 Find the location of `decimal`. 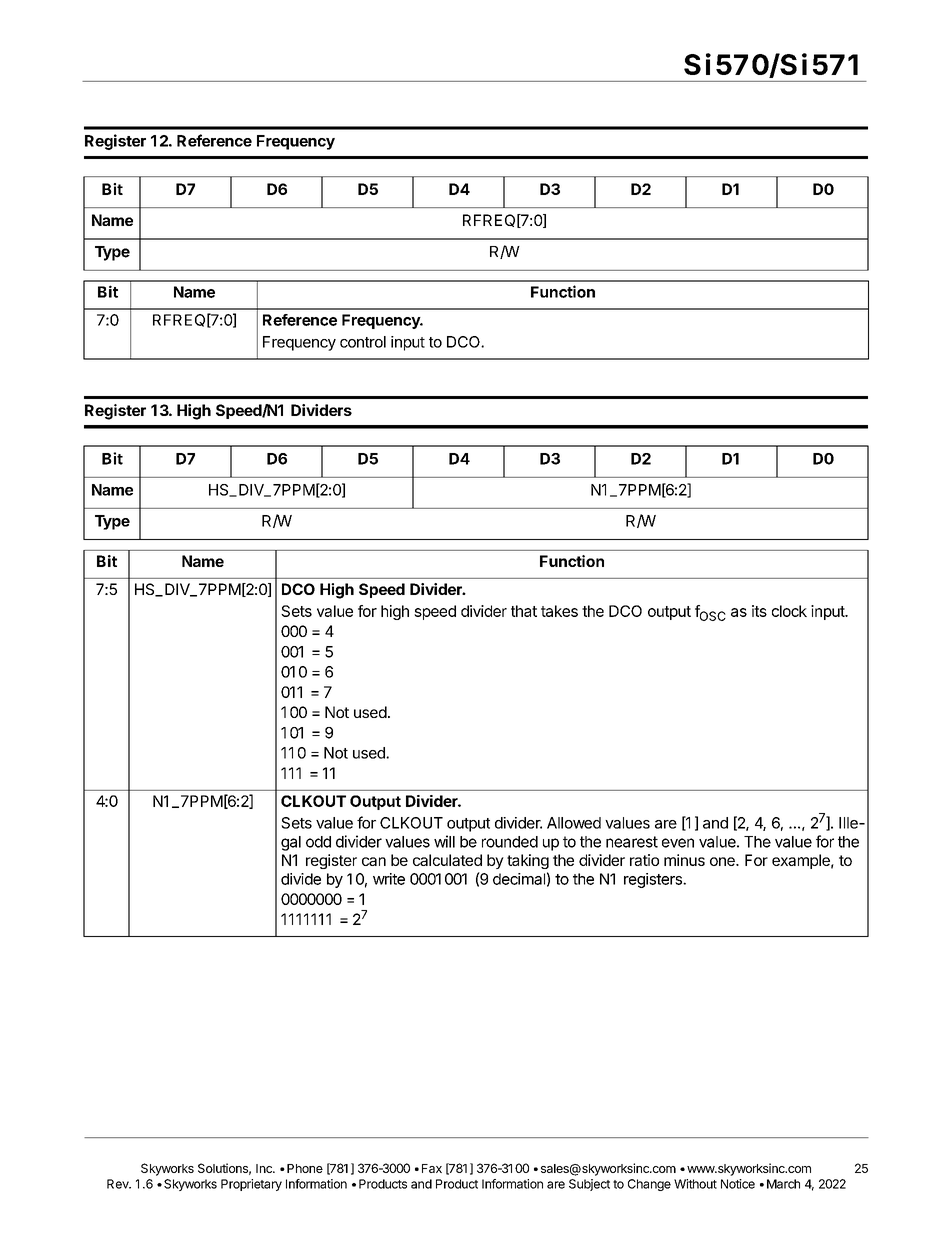

decimal is located at coordinates (519, 879).
